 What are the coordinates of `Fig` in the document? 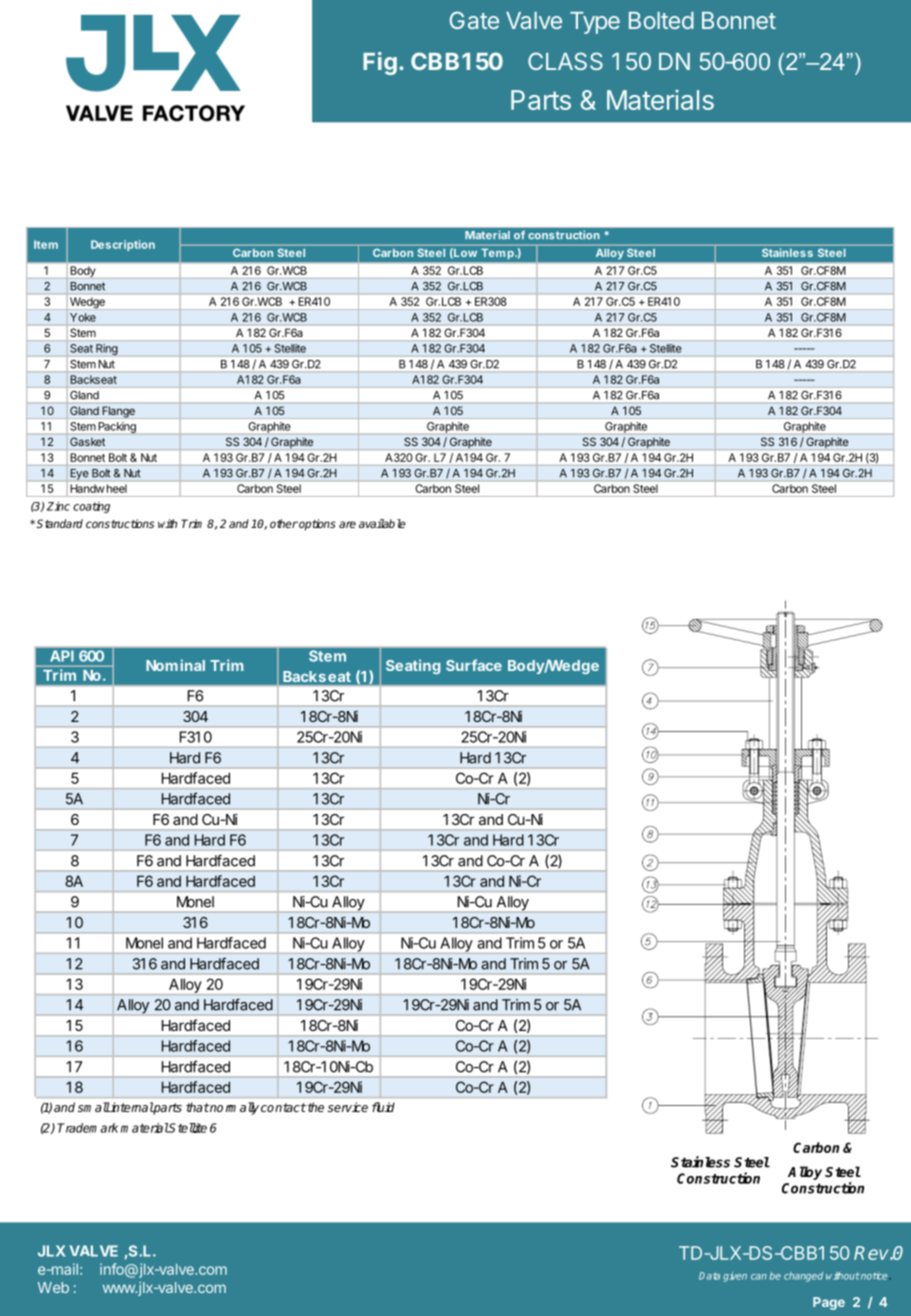 It's located at (380, 63).
